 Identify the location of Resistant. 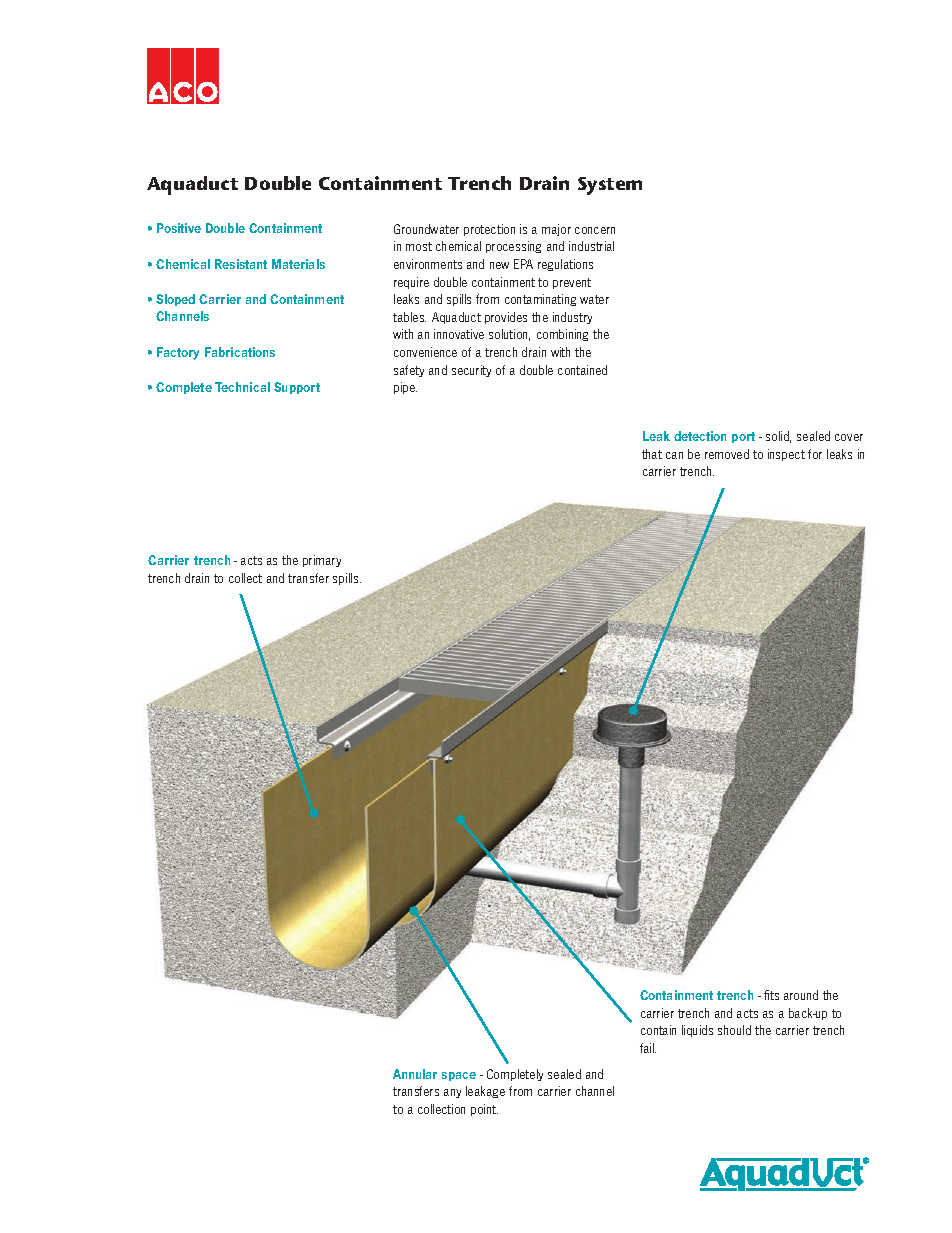
(241, 264).
